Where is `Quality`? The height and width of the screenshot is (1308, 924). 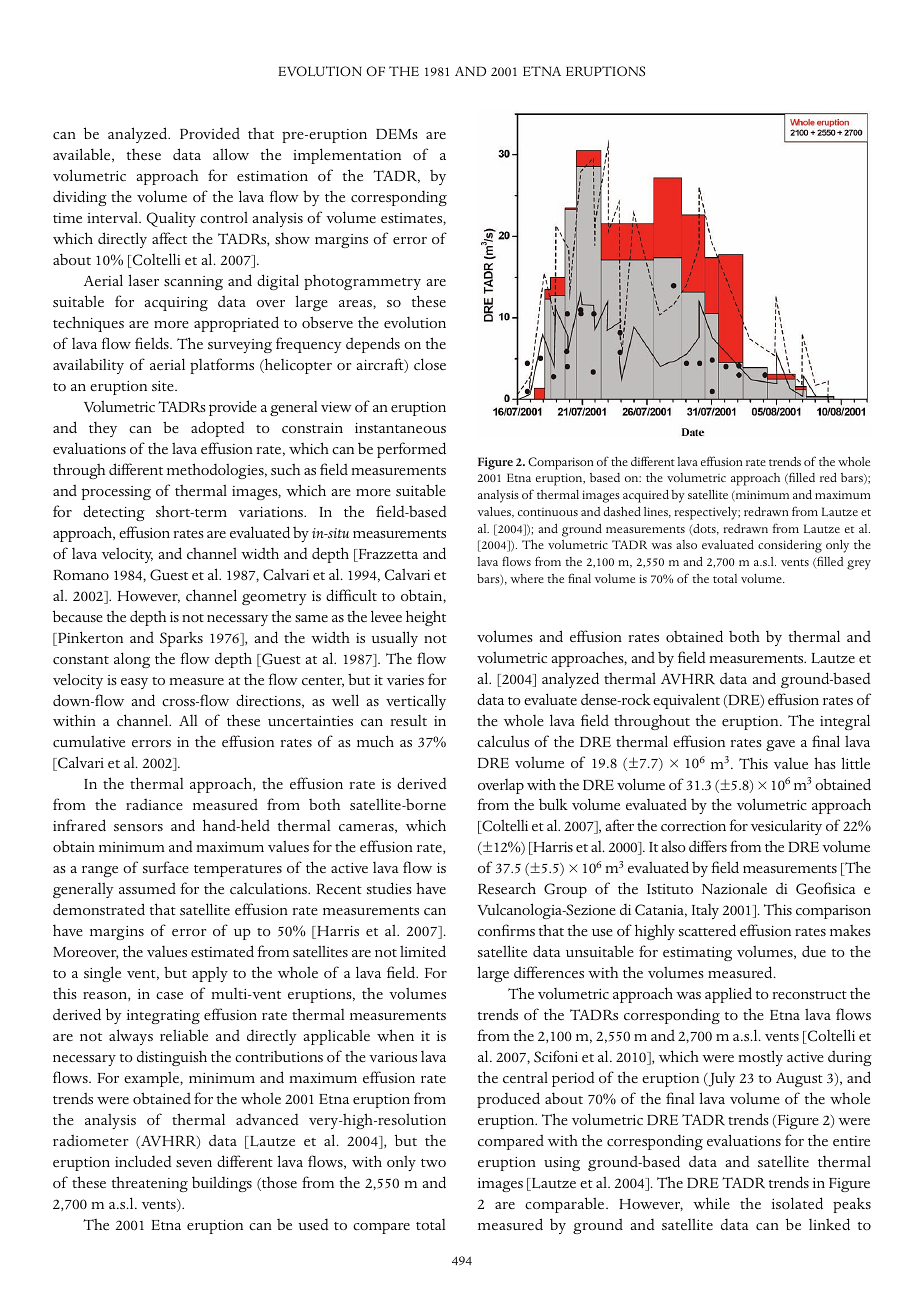
Quality is located at coordinates (171, 219).
